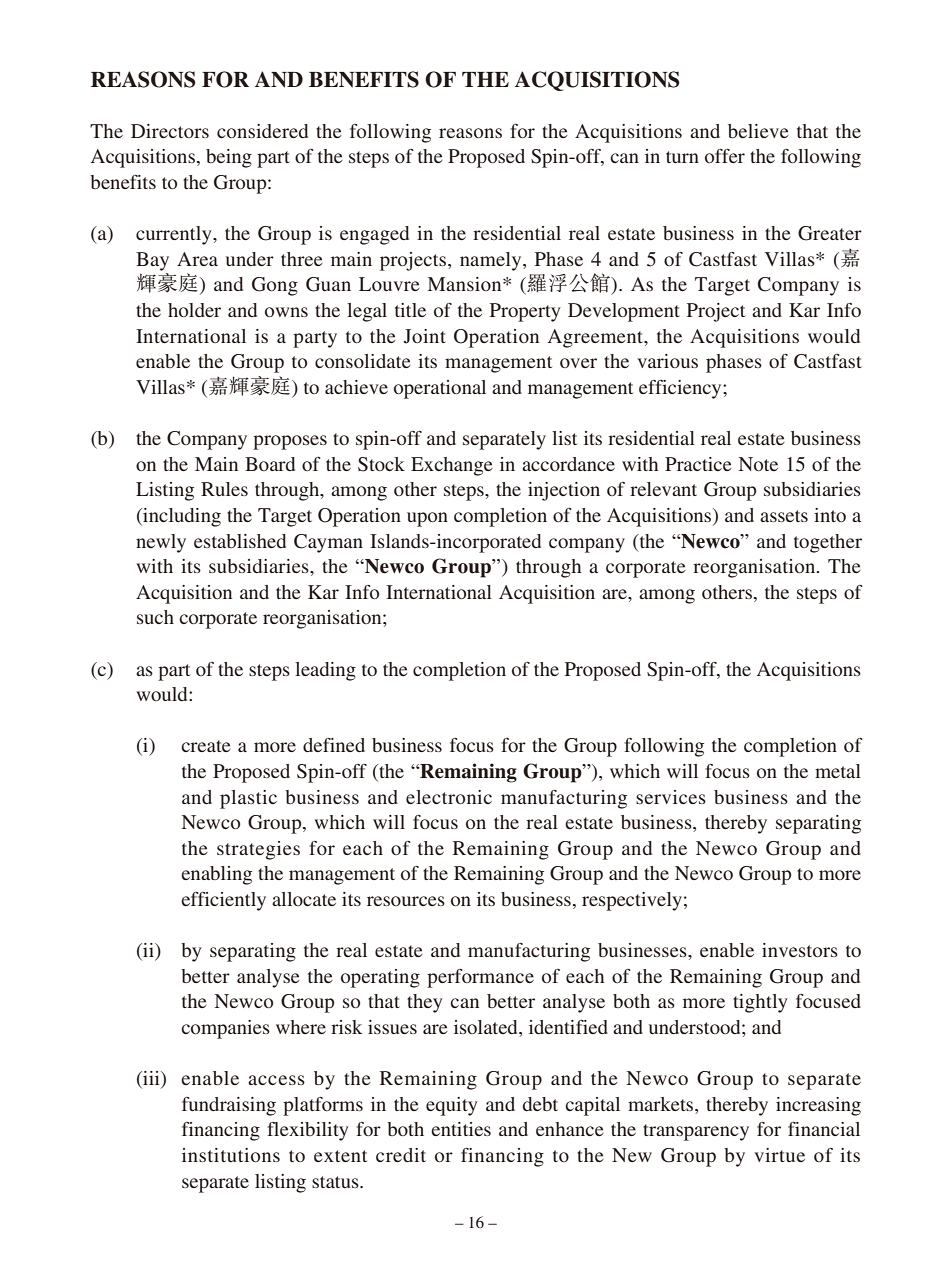 The image size is (952, 1270). What do you see at coordinates (784, 516) in the screenshot?
I see `assets` at bounding box center [784, 516].
